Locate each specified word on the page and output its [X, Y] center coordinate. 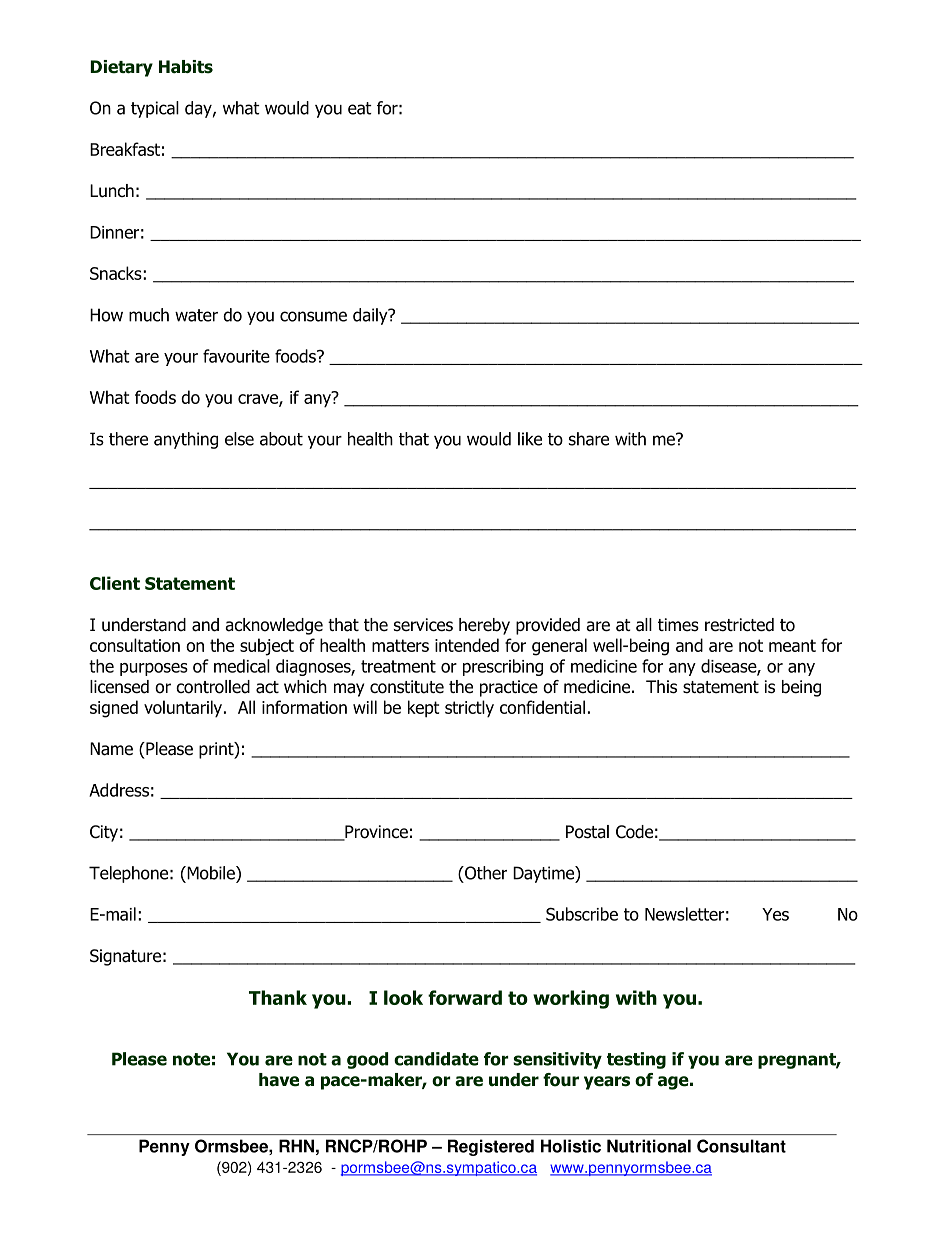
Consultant [741, 1146]
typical [155, 109]
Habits [186, 67]
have [279, 1080]
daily [371, 316]
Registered [491, 1147]
